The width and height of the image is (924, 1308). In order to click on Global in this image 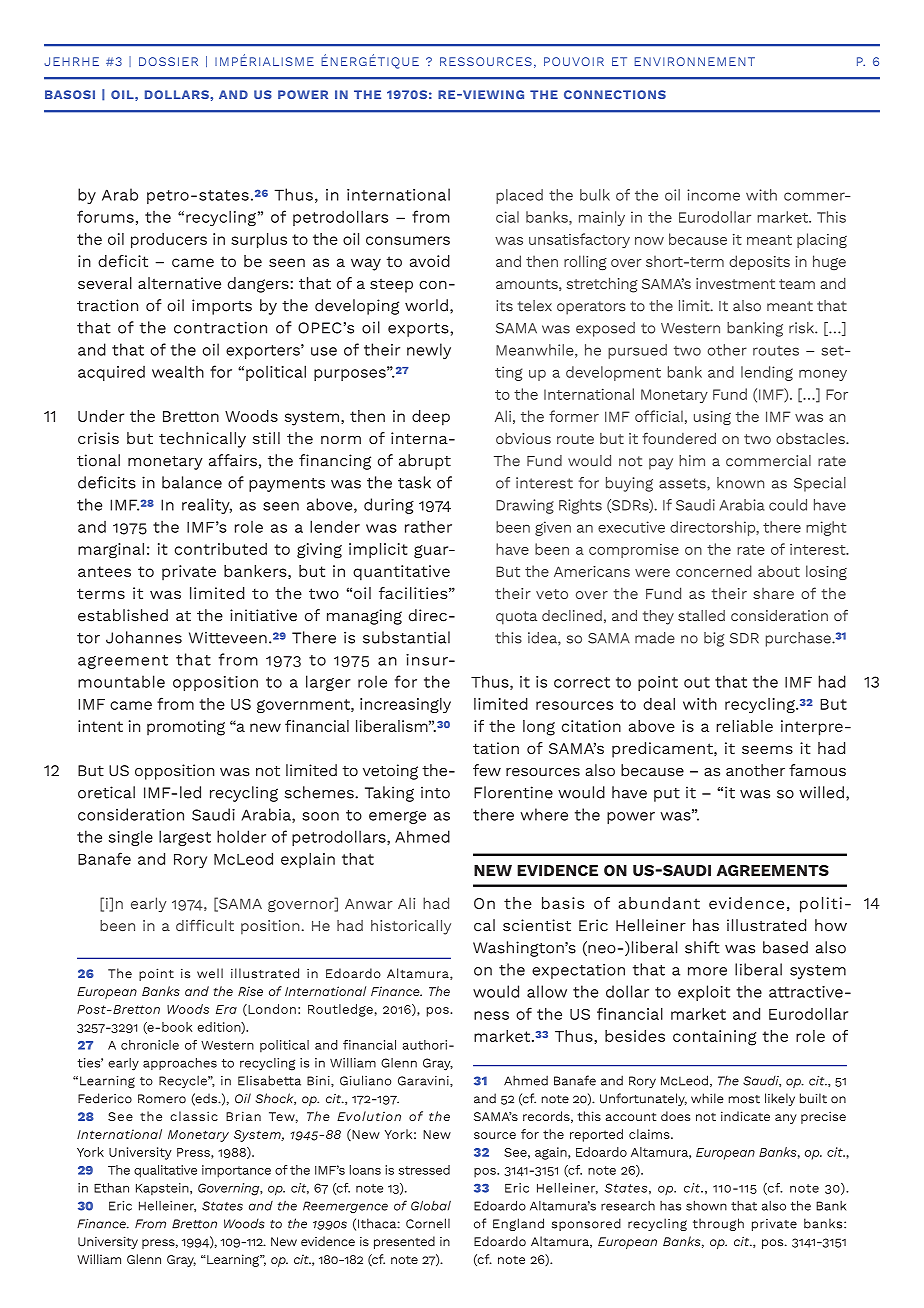, I will do `click(431, 1205)`.
